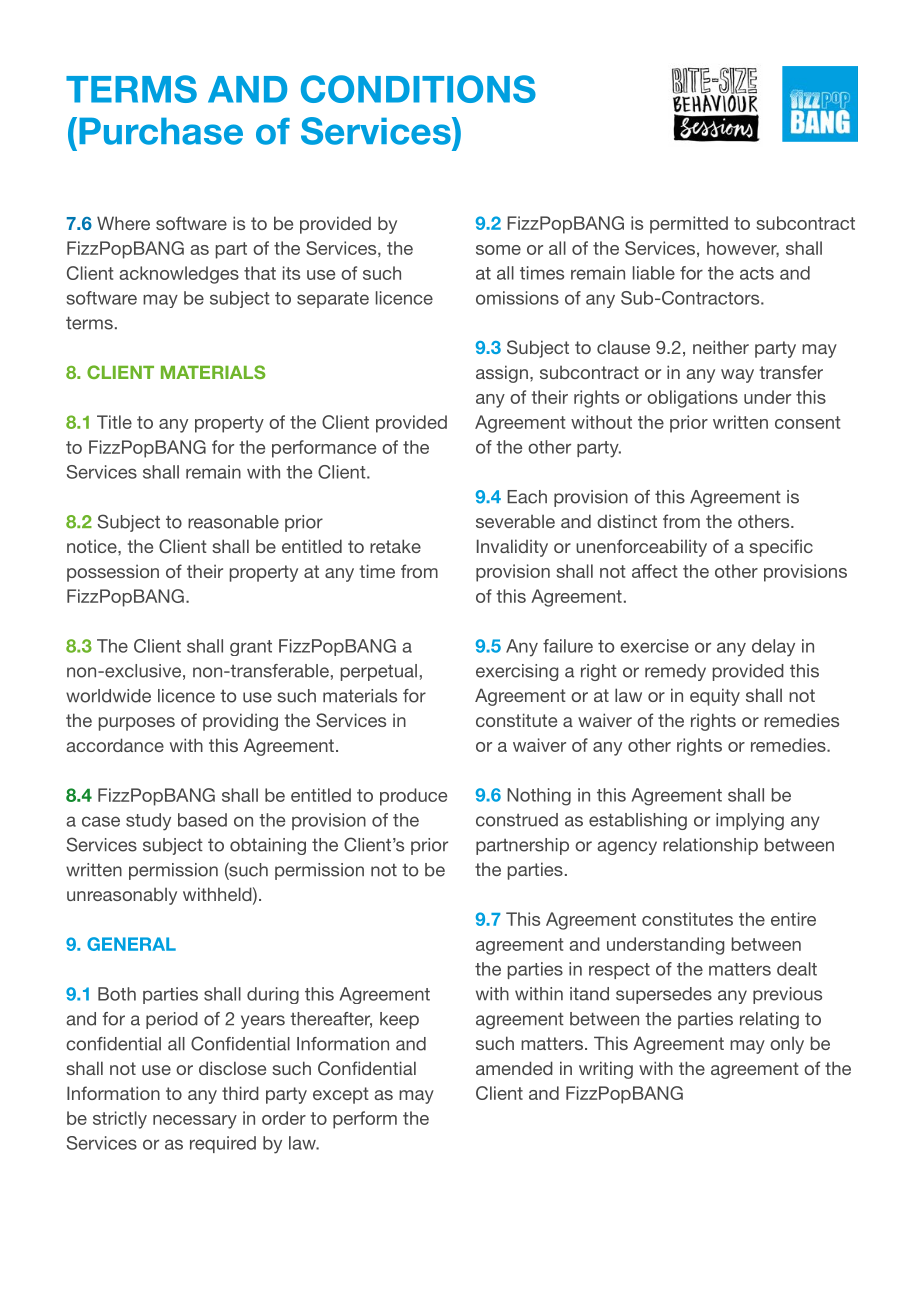 The width and height of the image is (924, 1308). Describe the element at coordinates (161, 131) in the image. I see `Purchase` at that location.
